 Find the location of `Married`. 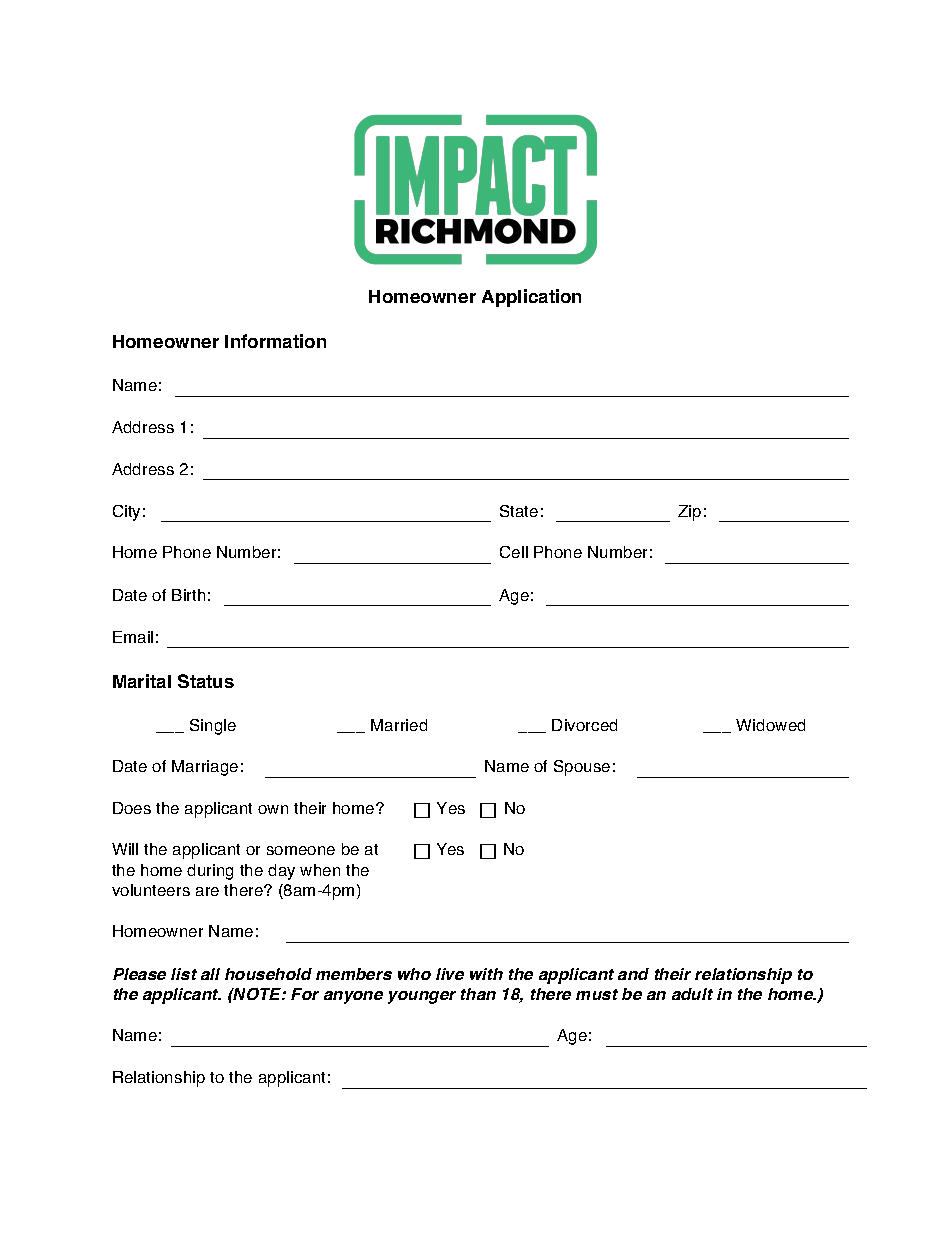

Married is located at coordinates (399, 725).
